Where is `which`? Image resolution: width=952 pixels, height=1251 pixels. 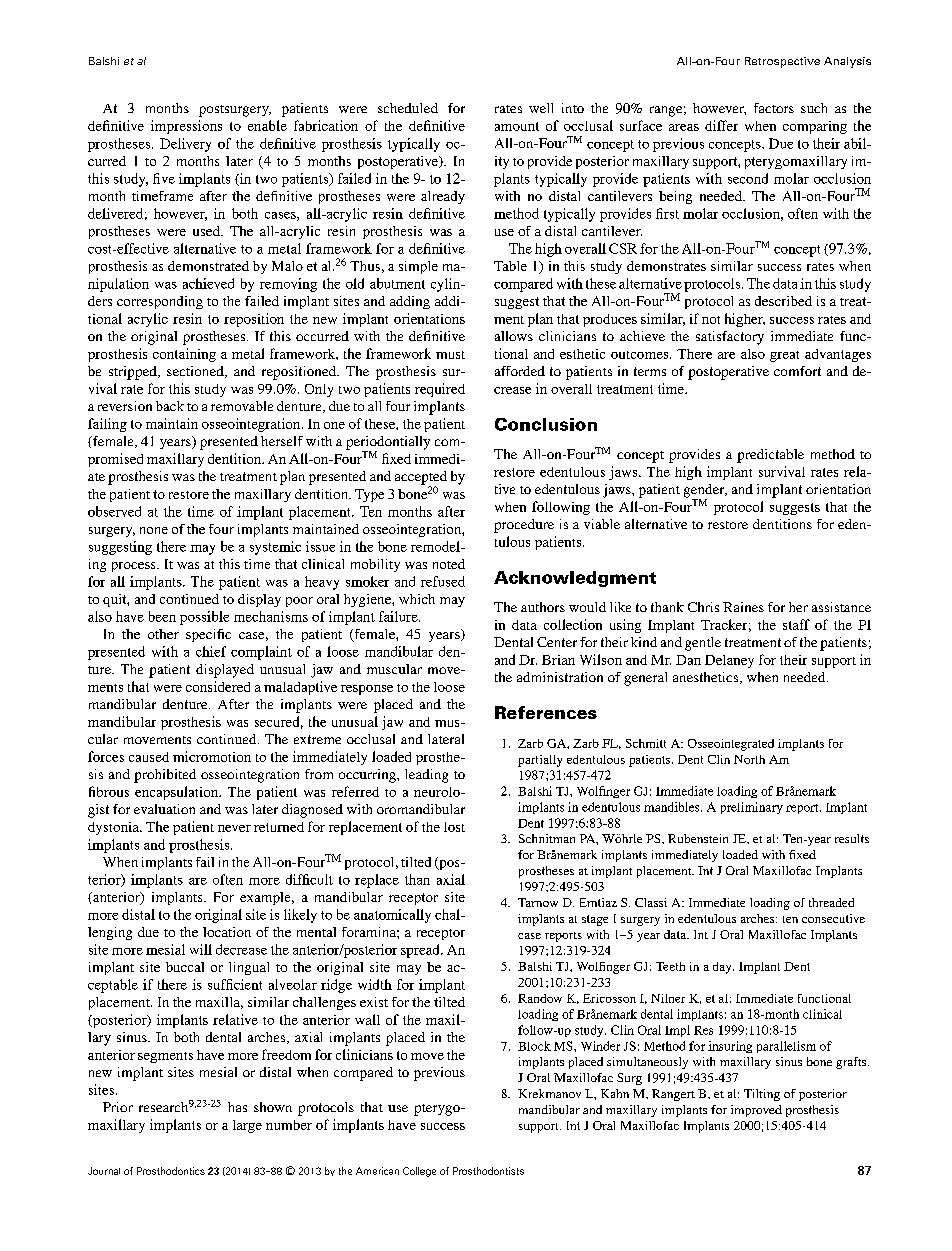
which is located at coordinates (417, 599).
